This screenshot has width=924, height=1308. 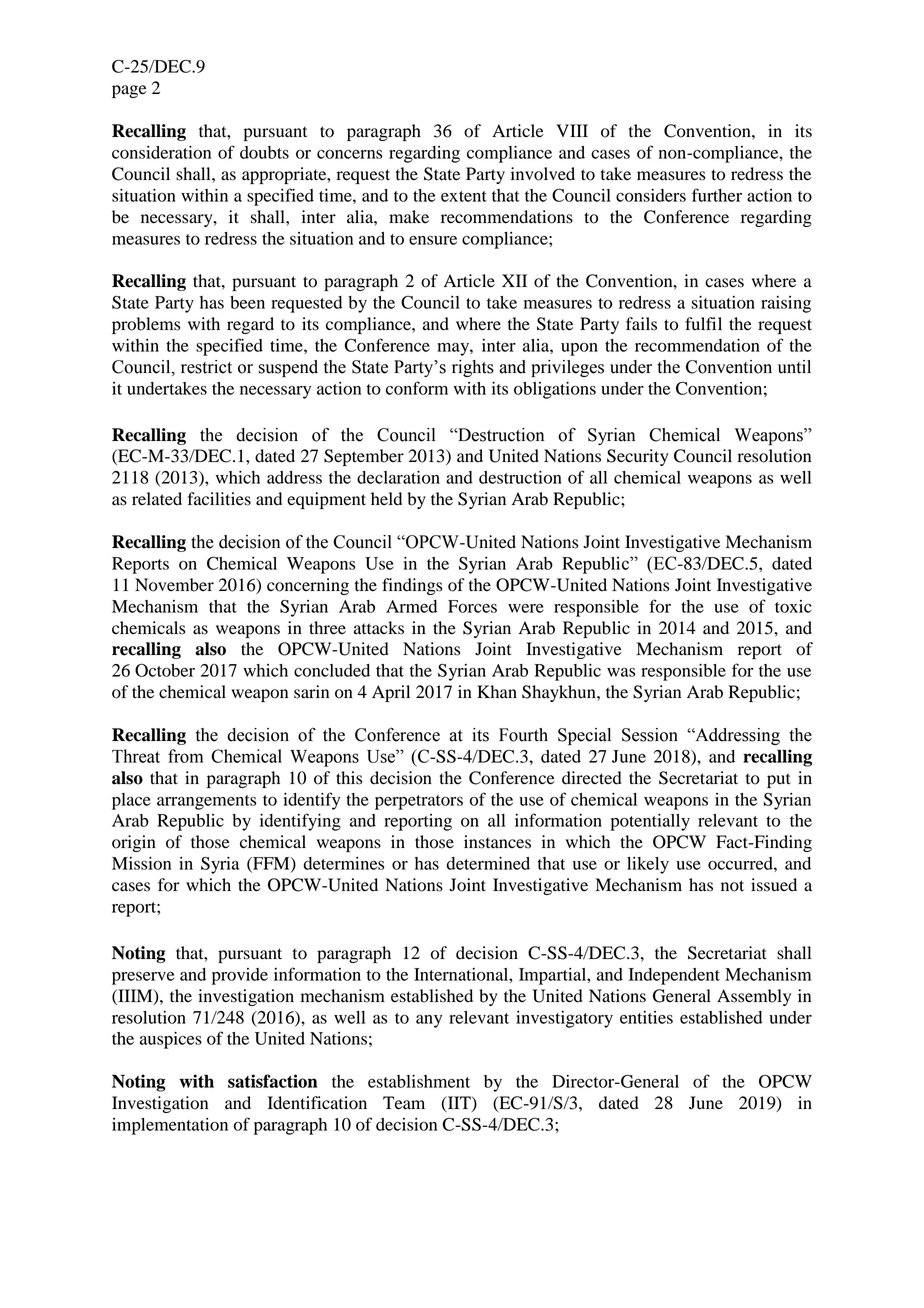 I want to click on consideration, so click(x=161, y=152).
